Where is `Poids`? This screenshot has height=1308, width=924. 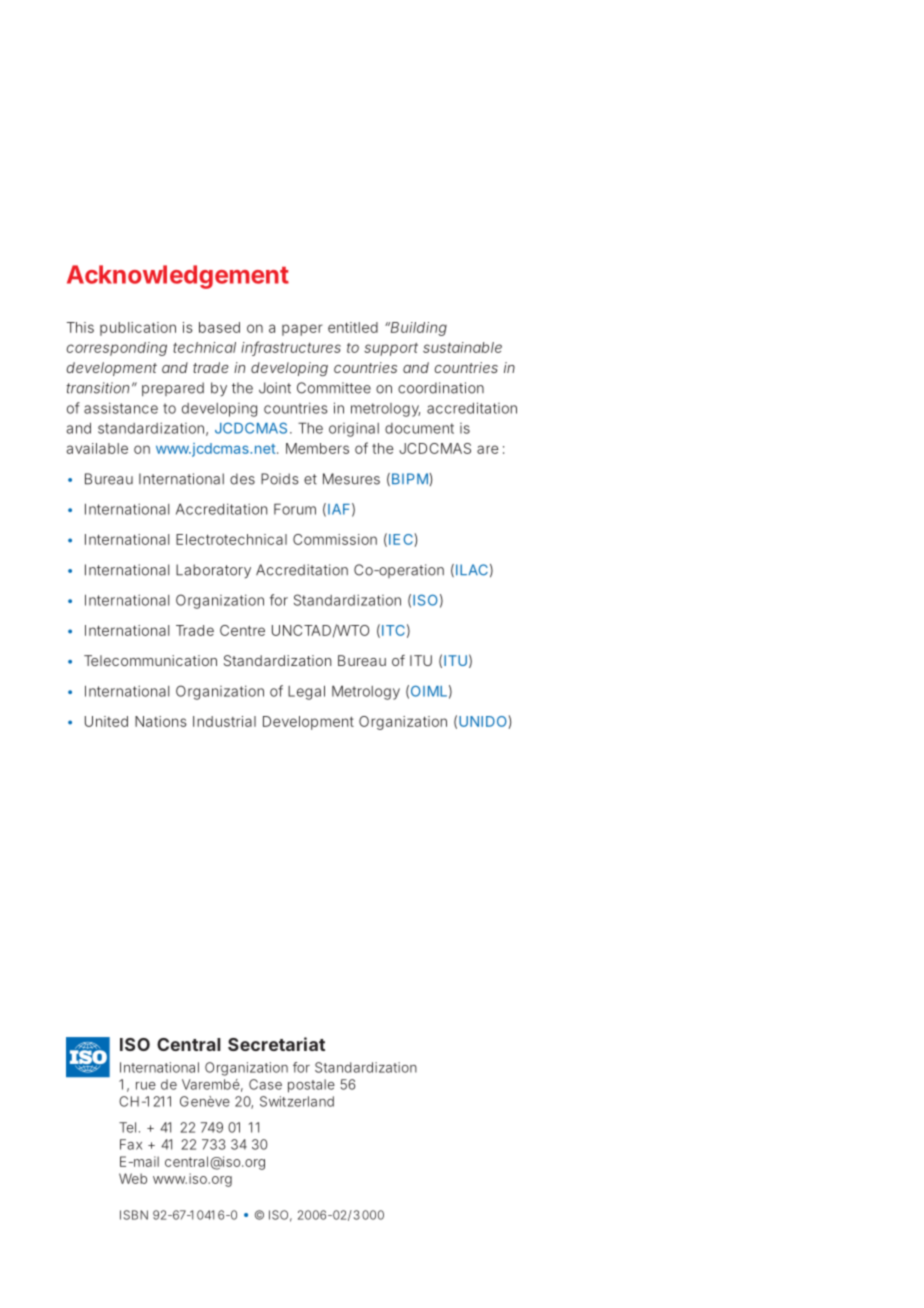 Poids is located at coordinates (279, 479).
